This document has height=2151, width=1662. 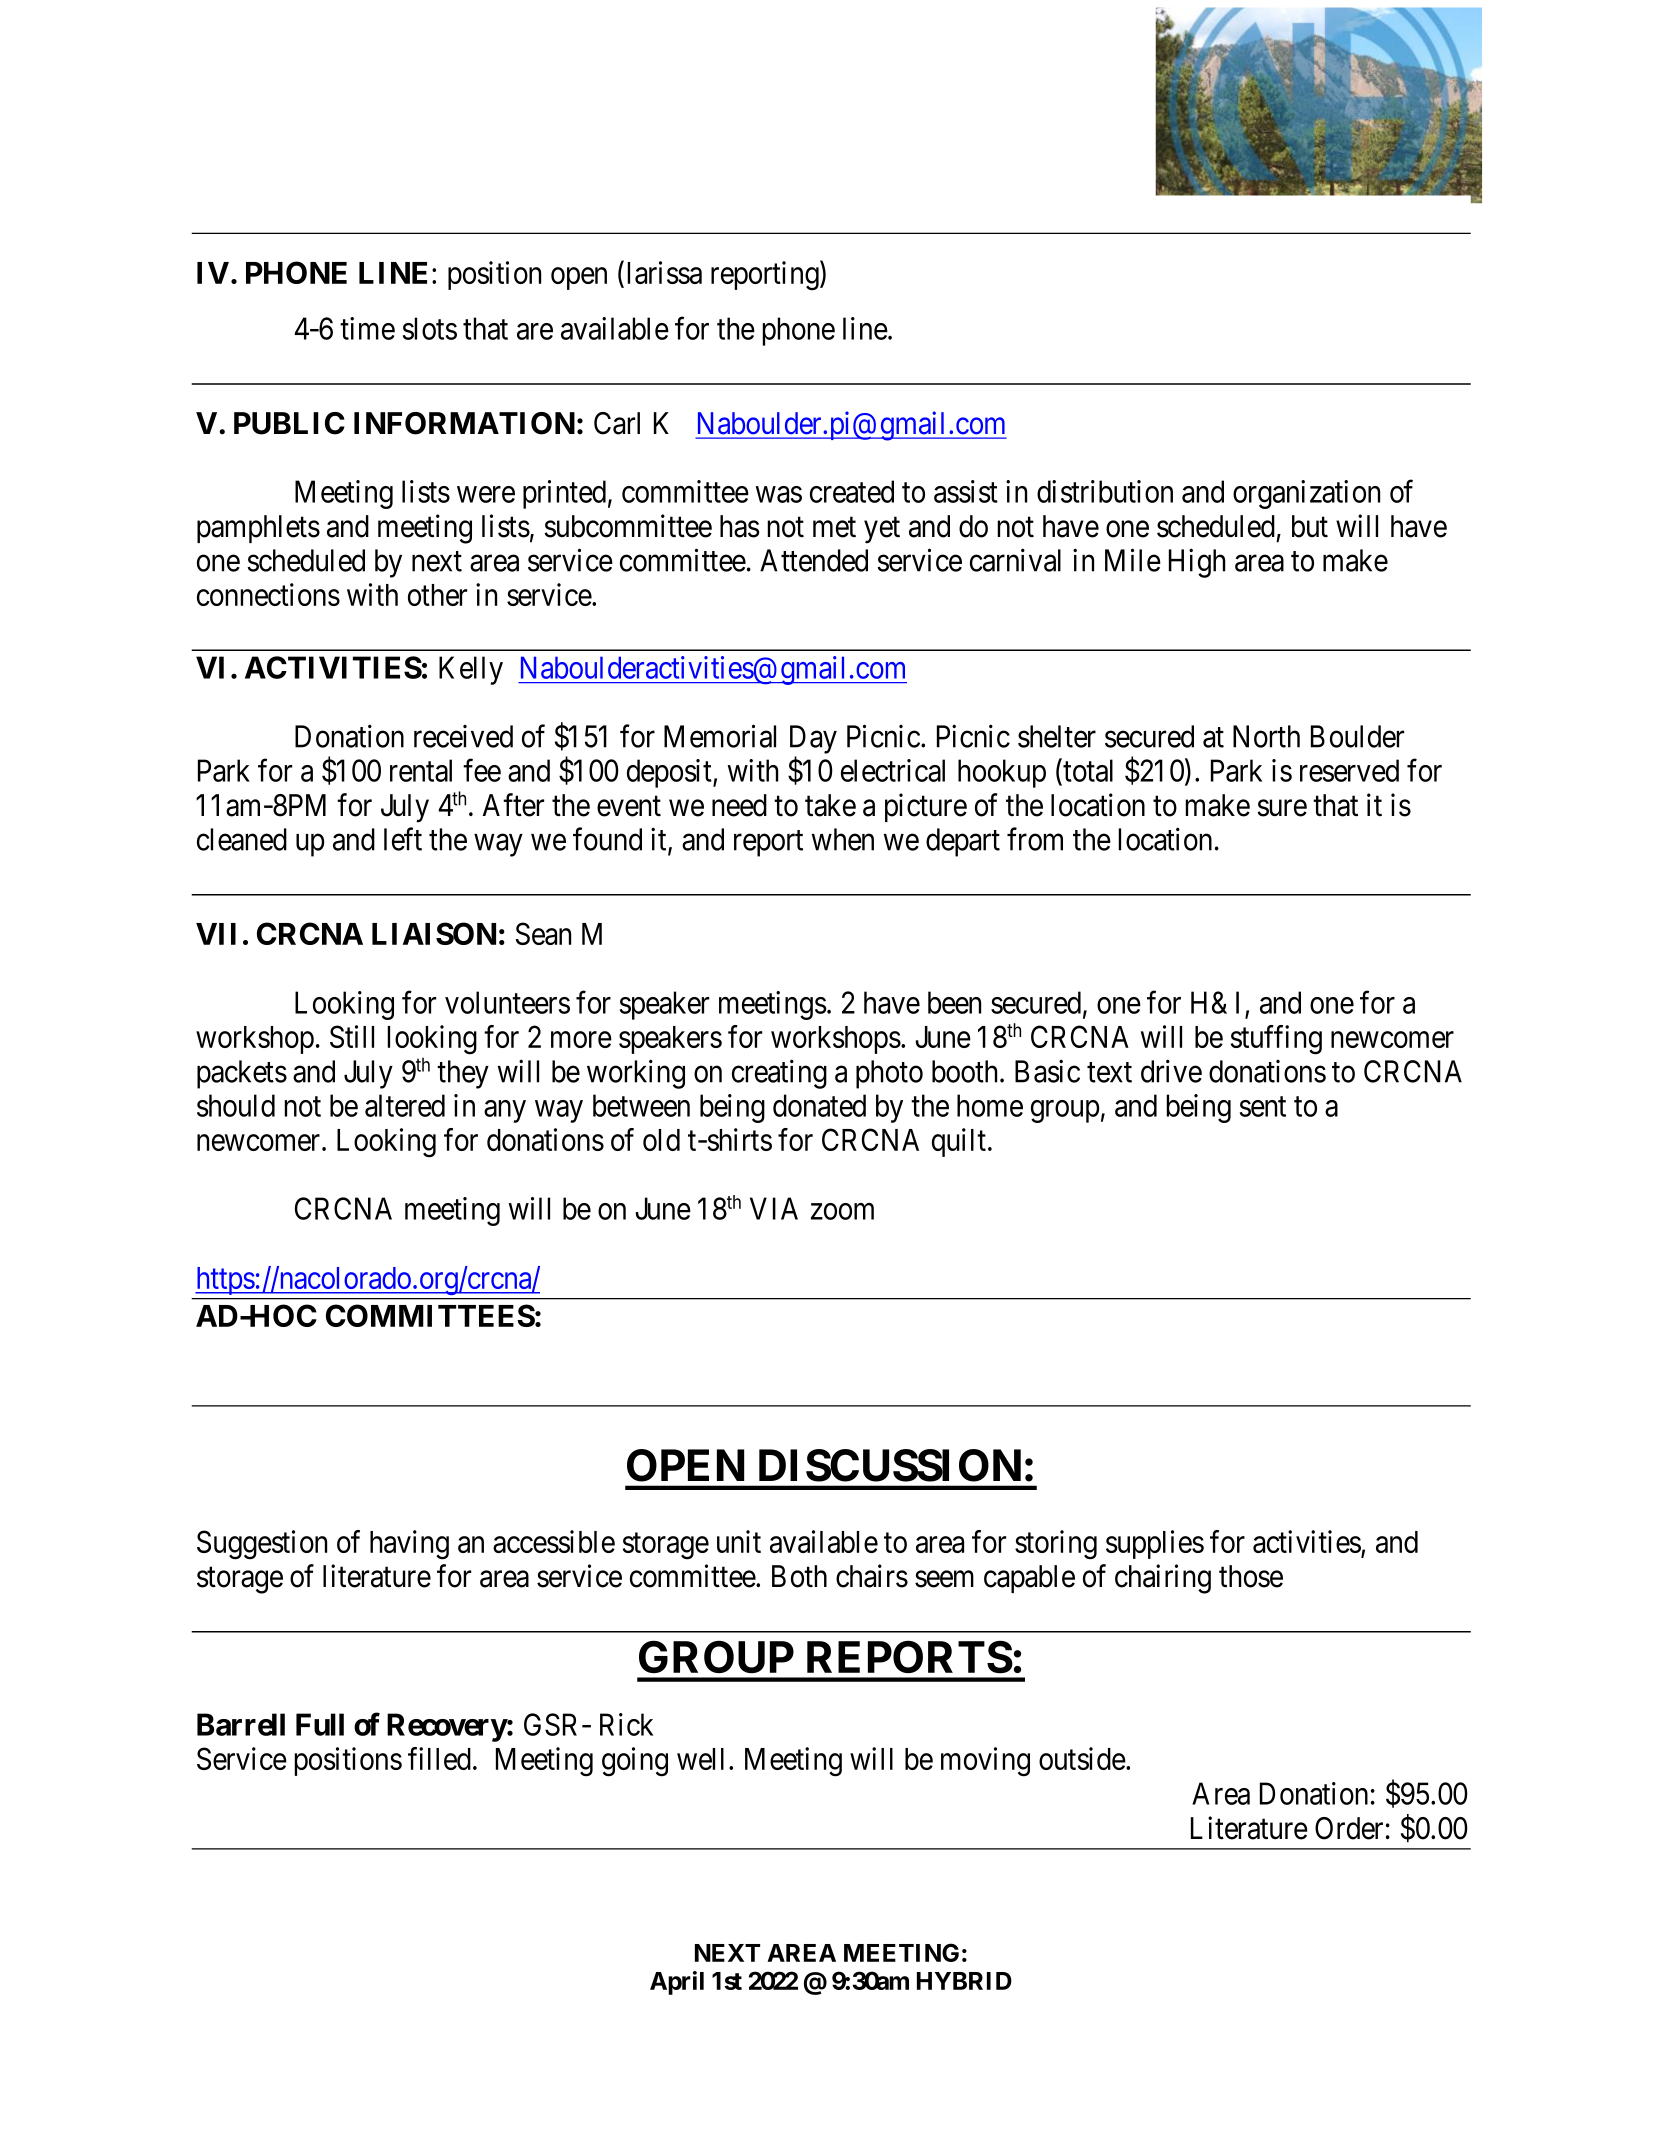 I want to click on filled, so click(x=439, y=1758).
